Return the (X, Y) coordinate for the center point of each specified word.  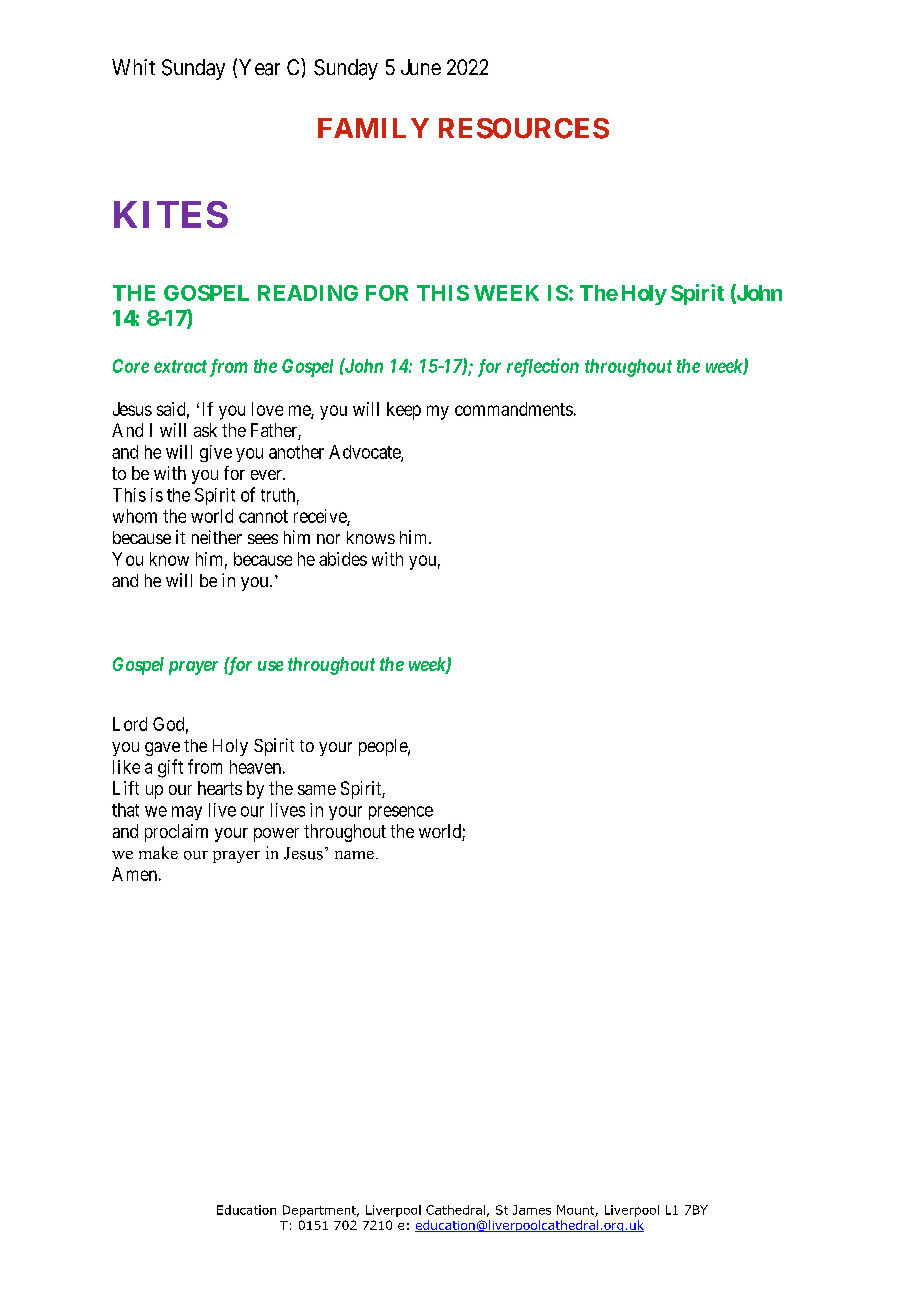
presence (401, 813)
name (354, 855)
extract (180, 366)
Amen (134, 874)
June (421, 67)
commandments (514, 409)
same (317, 790)
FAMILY (373, 128)
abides (343, 559)
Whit (133, 67)
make (158, 852)
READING (308, 293)
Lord (130, 724)
